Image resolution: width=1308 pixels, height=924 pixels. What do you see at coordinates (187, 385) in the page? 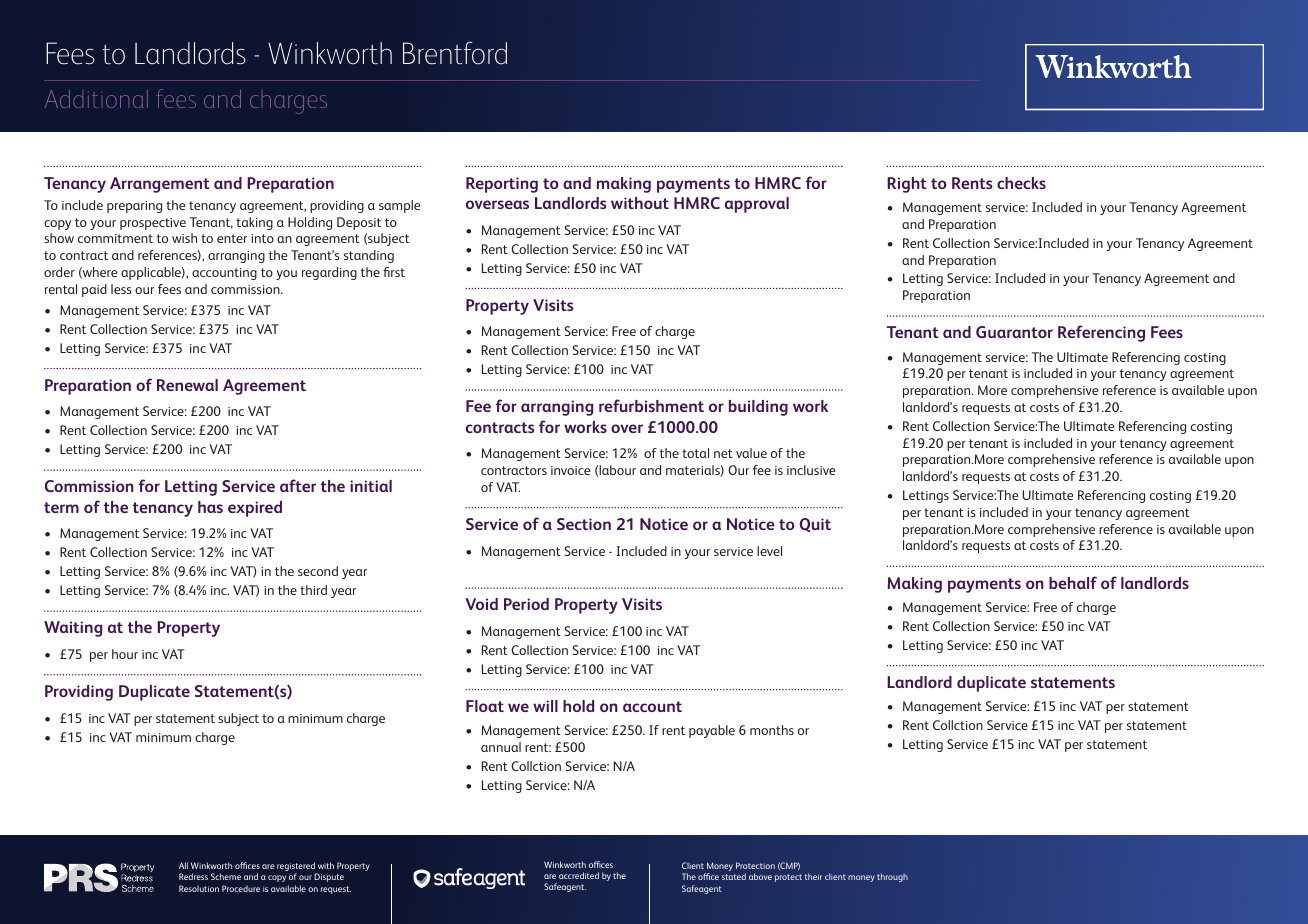
I see `Renewal` at bounding box center [187, 385].
